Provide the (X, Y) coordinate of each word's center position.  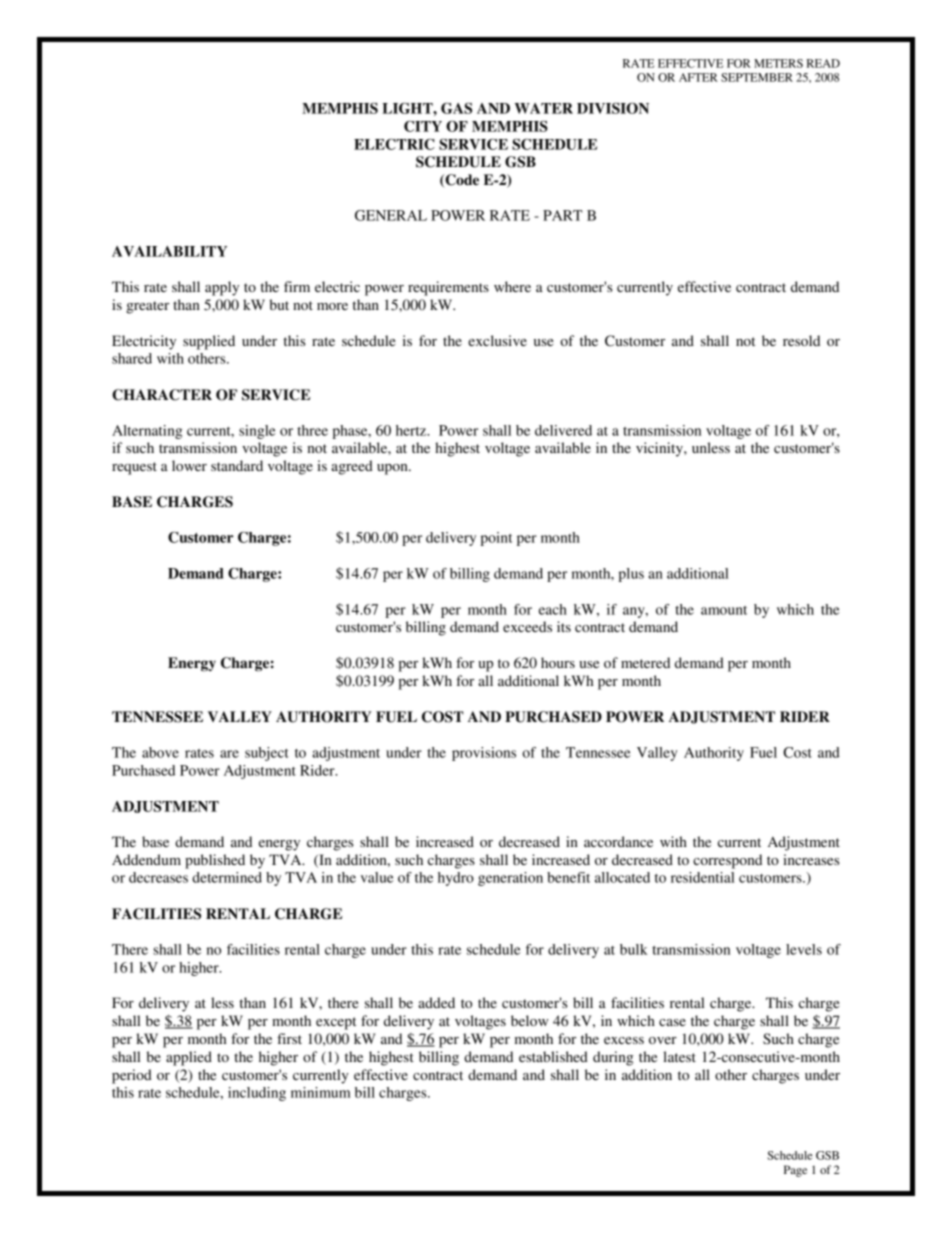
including (257, 1094)
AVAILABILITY (169, 251)
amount (724, 610)
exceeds (527, 626)
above (160, 752)
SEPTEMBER (757, 77)
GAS (456, 108)
